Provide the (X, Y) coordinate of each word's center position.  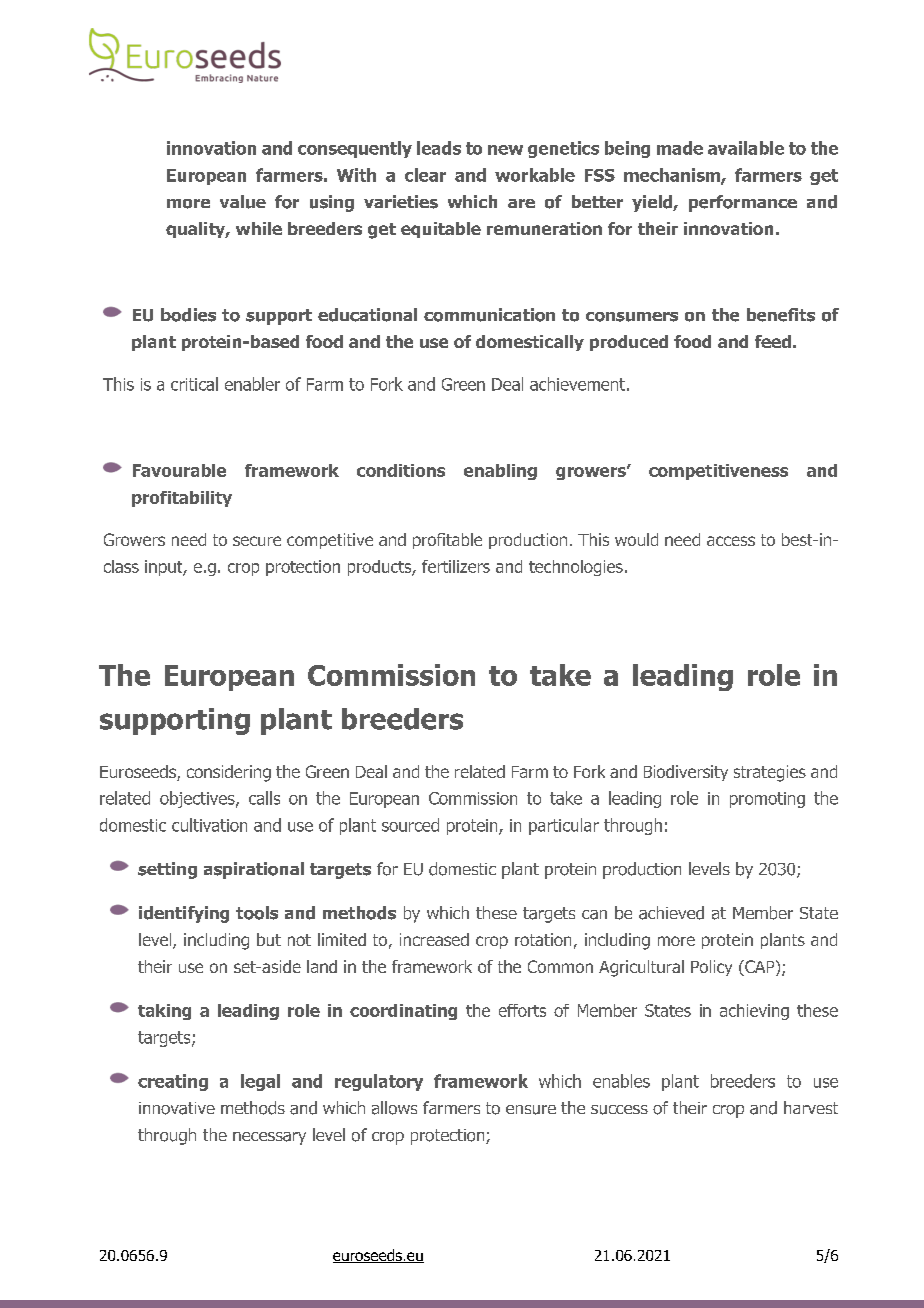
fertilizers (456, 566)
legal (260, 1082)
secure (257, 541)
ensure (531, 1110)
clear (425, 175)
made (680, 148)
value (243, 202)
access (731, 541)
